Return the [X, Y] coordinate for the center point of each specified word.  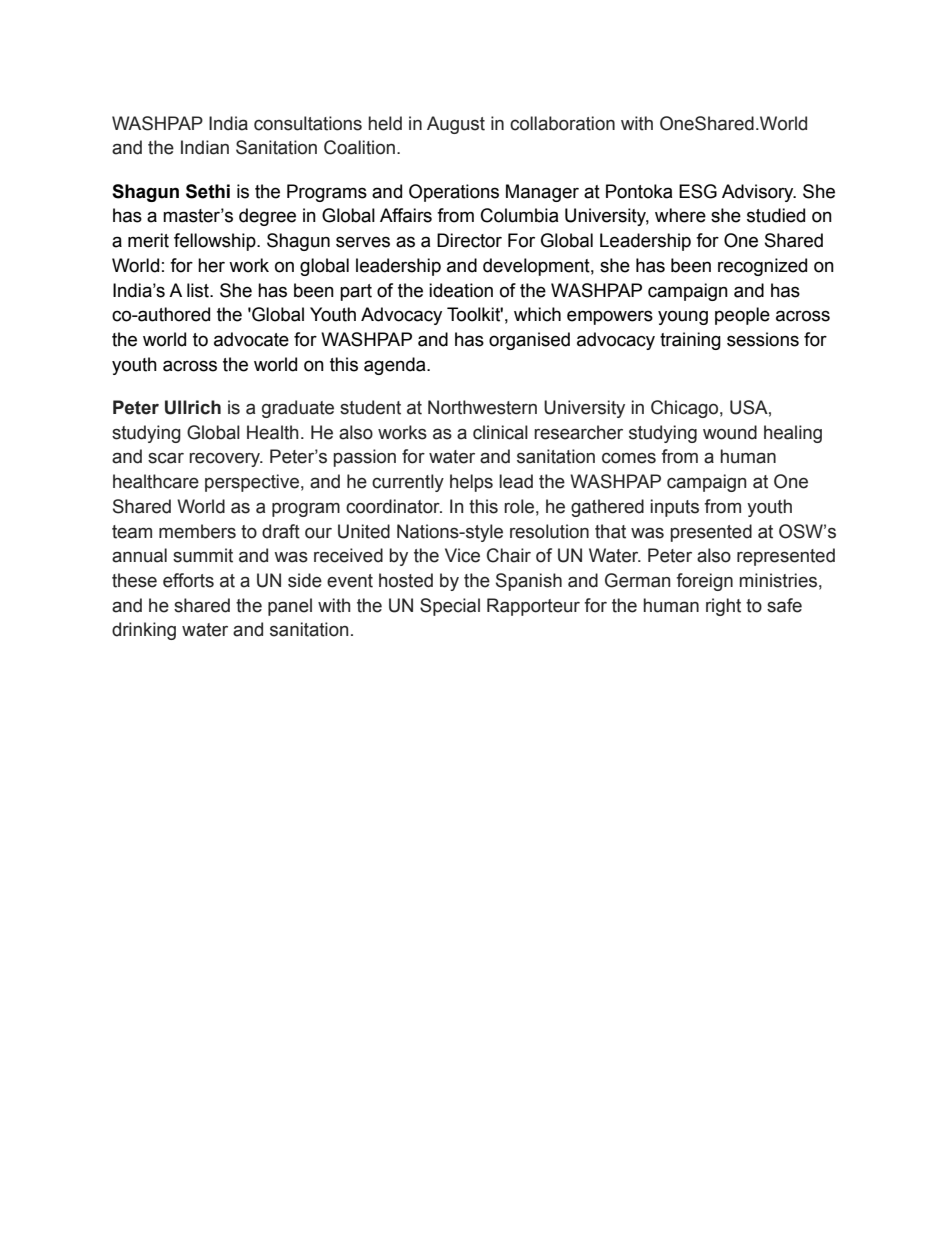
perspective [252, 483]
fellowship [216, 242]
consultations [308, 123]
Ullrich [193, 407]
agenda [396, 366]
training [690, 341]
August [456, 125]
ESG [698, 191]
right [723, 607]
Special [450, 607]
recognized [762, 267]
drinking [144, 631]
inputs [675, 508]
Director [469, 240]
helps [471, 483]
